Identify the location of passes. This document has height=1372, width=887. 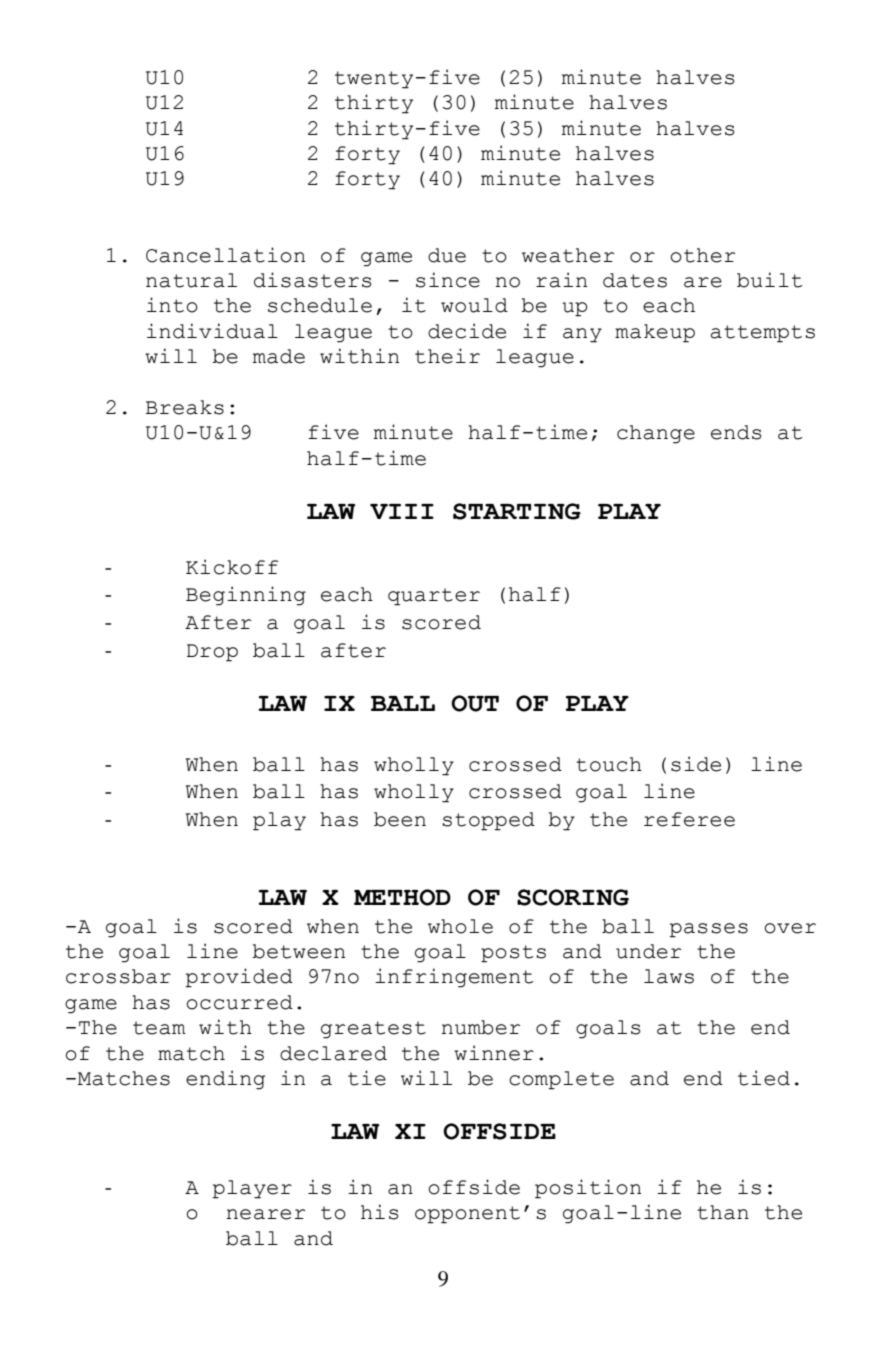
(709, 930).
